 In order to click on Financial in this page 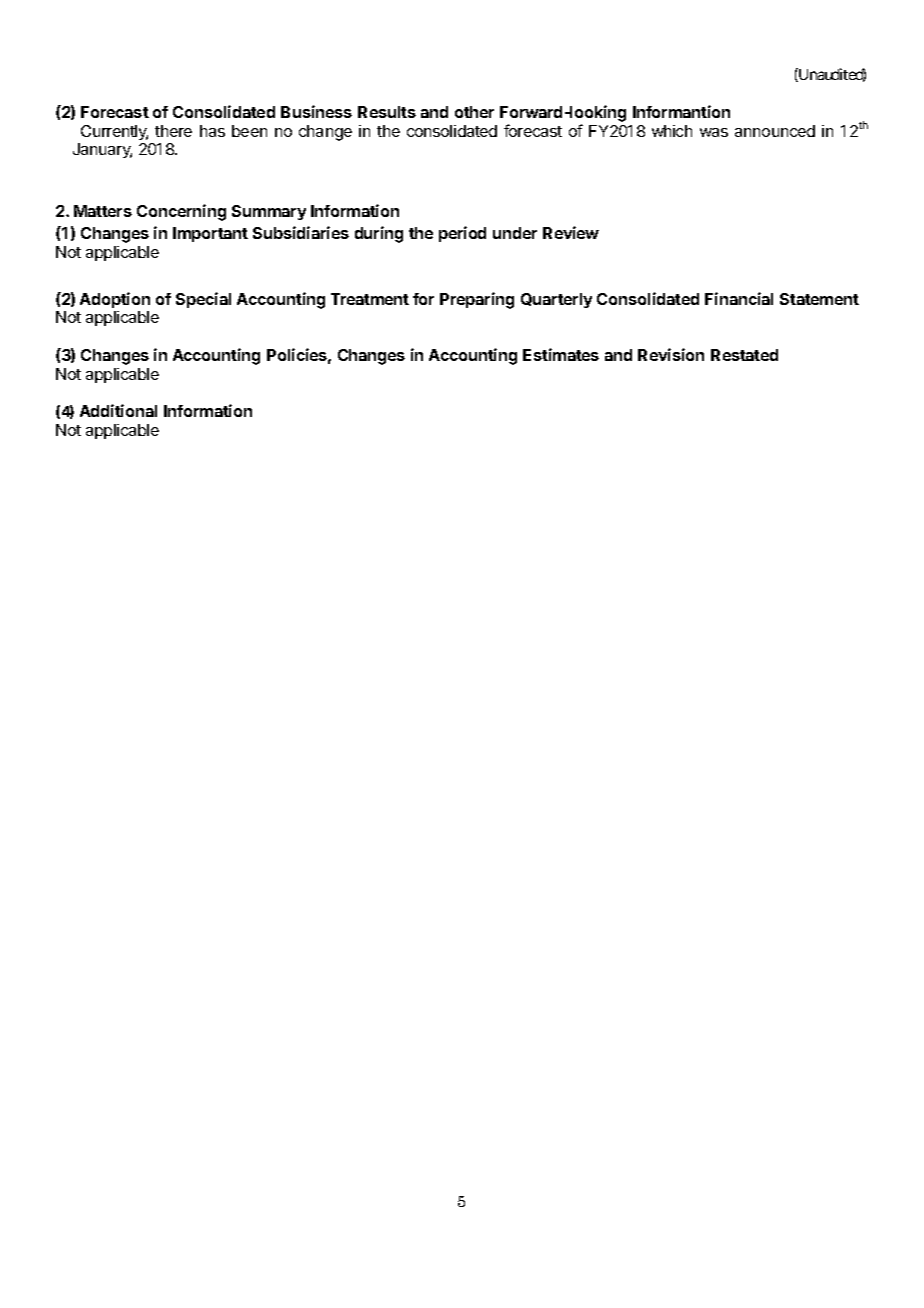, I will do `click(739, 298)`.
